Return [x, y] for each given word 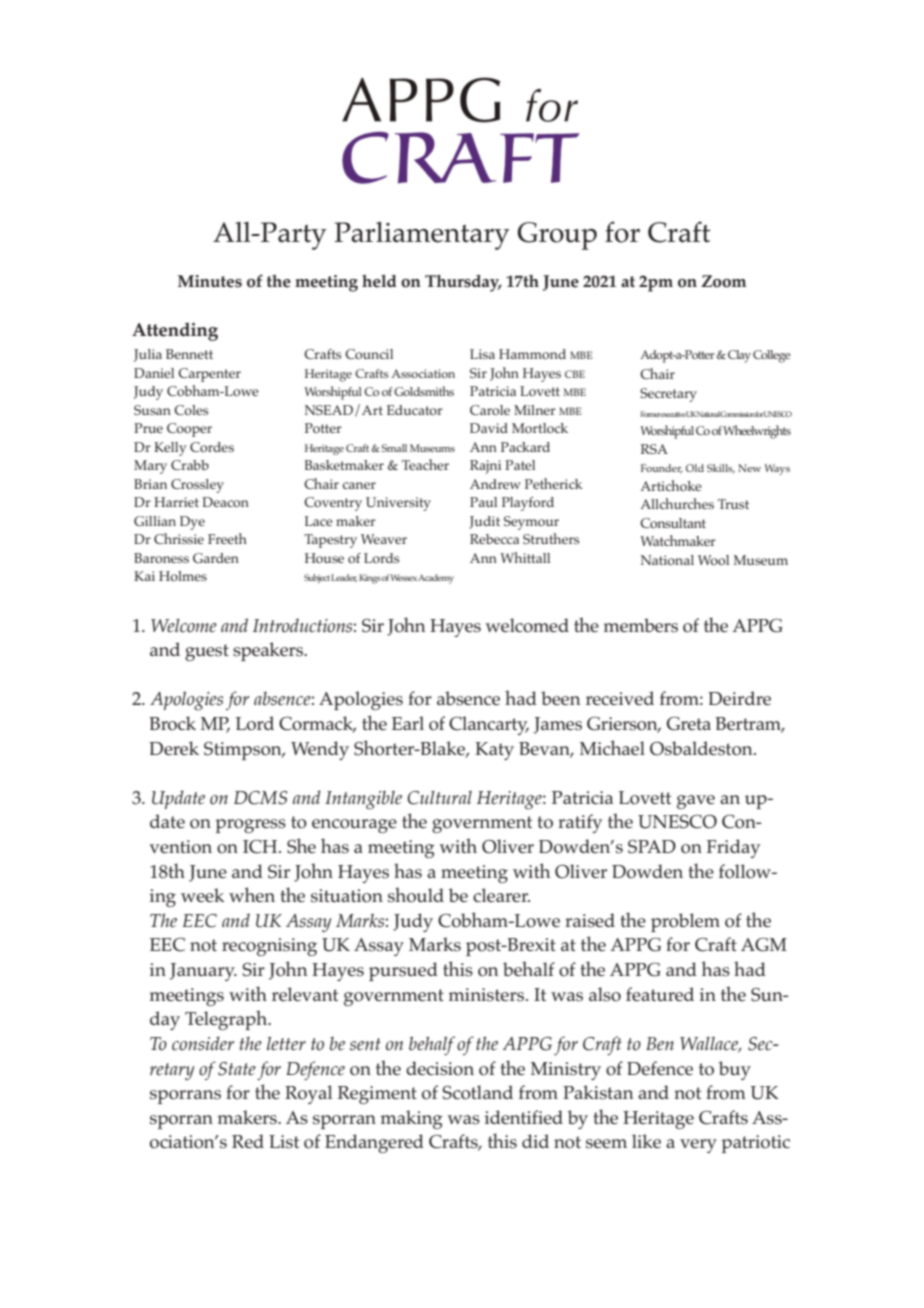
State [237, 1069]
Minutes [210, 281]
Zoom [723, 281]
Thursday [463, 283]
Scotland [477, 1092]
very [698, 1146]
